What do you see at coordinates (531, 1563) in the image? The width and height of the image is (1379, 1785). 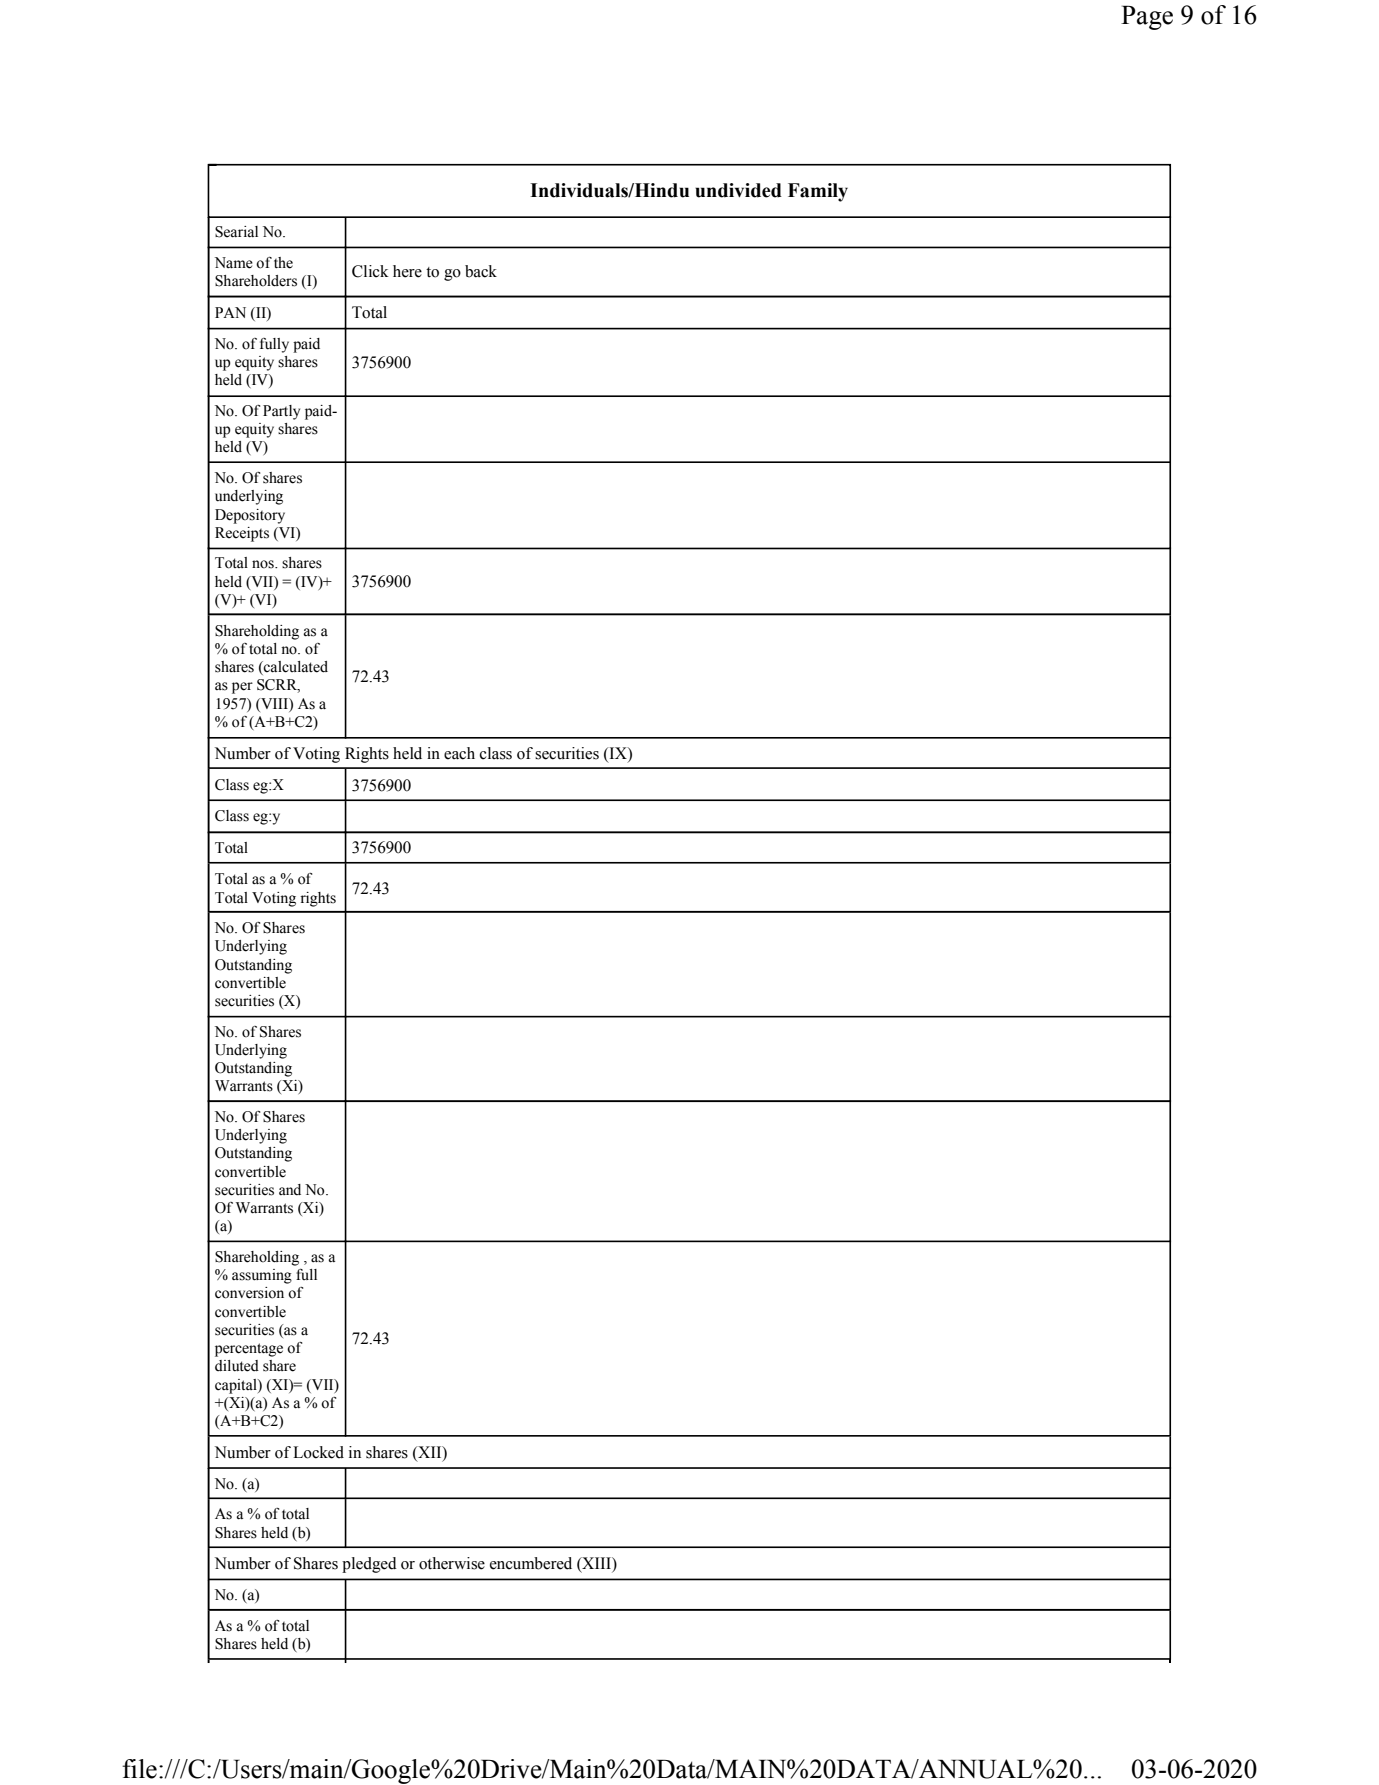 I see `encumbered` at bounding box center [531, 1563].
